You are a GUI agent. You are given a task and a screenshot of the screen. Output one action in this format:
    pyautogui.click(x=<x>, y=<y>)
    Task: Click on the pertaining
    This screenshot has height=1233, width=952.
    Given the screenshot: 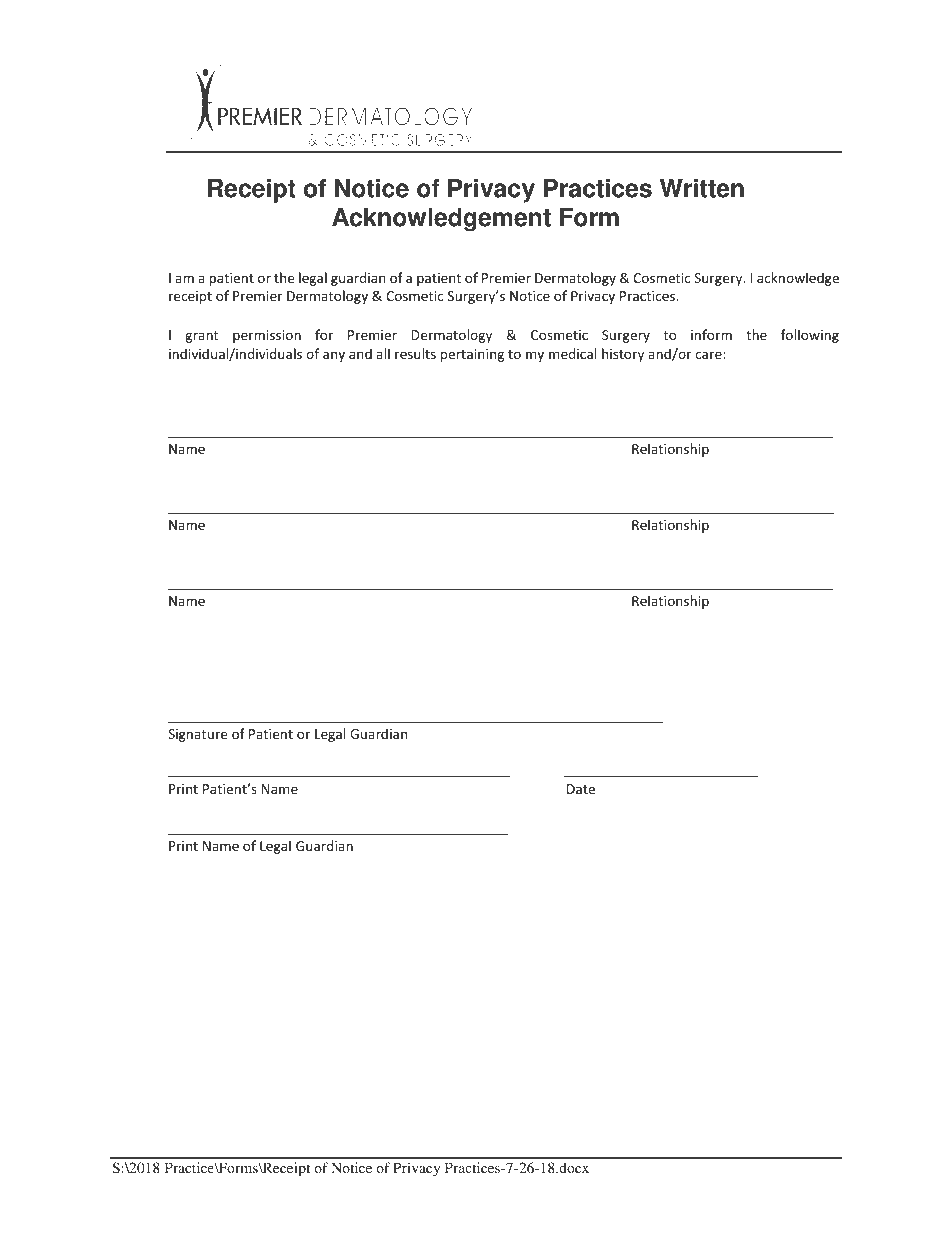 What is the action you would take?
    pyautogui.click(x=472, y=355)
